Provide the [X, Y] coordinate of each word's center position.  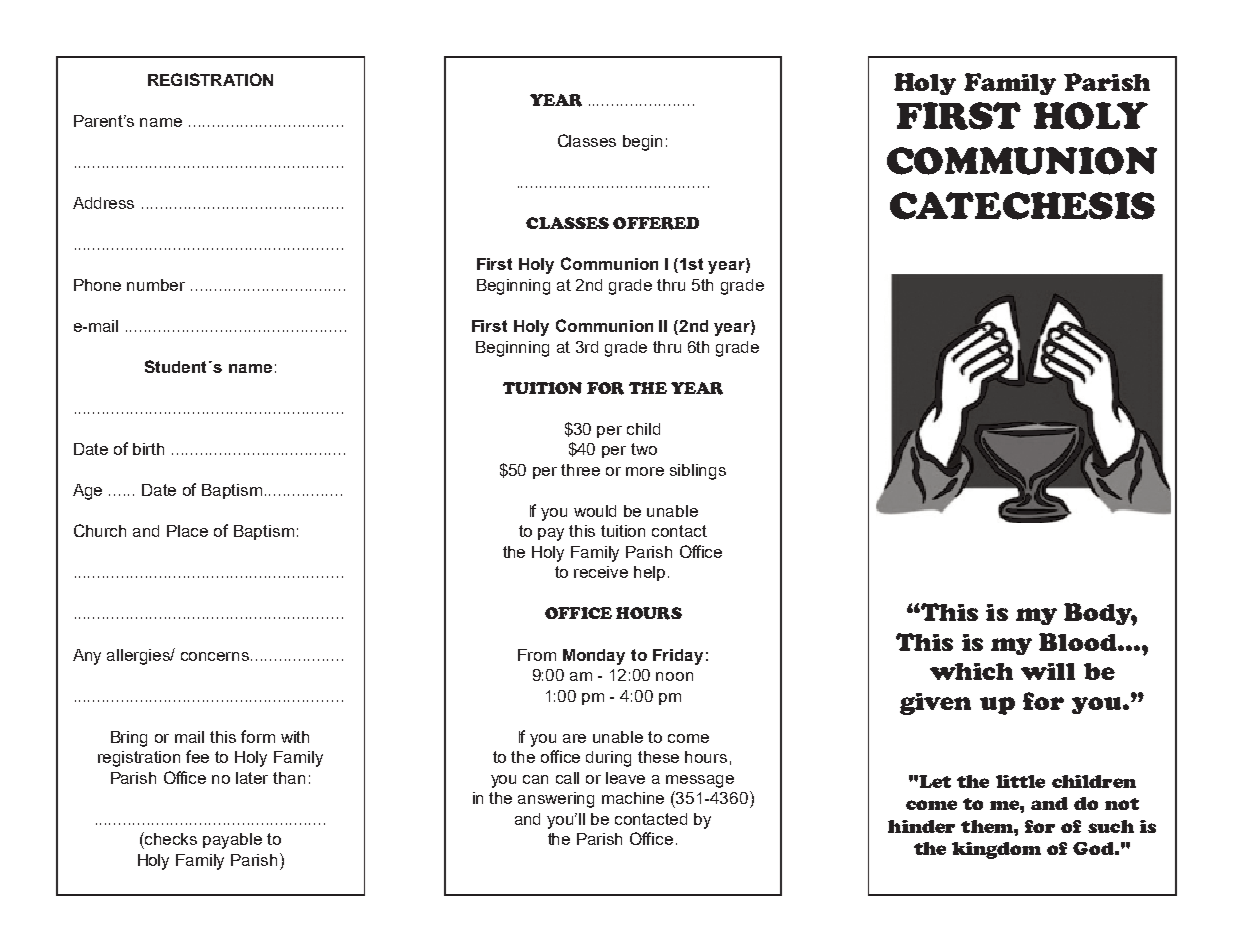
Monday [594, 657]
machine [633, 798]
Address [103, 203]
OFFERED [656, 223]
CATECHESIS [1022, 206]
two [644, 449]
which [971, 671]
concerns [216, 656]
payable [232, 841]
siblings [698, 472]
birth [148, 449]
